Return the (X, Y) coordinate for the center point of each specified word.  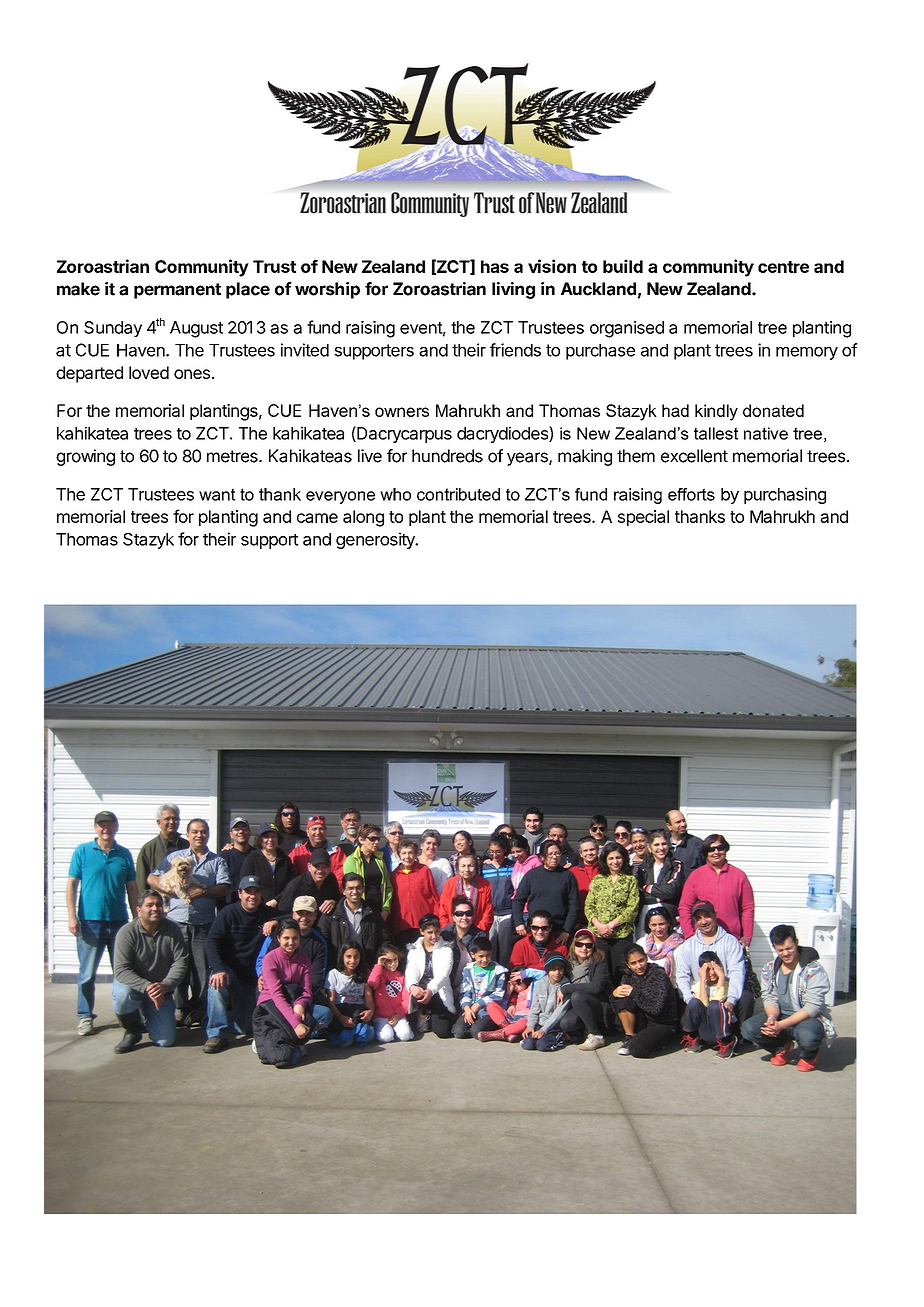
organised (627, 329)
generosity (376, 540)
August (196, 329)
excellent (694, 456)
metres (233, 456)
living (513, 290)
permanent (177, 291)
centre (783, 267)
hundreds (447, 456)
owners (402, 412)
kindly (716, 412)
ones (192, 374)
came (317, 518)
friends (515, 350)
